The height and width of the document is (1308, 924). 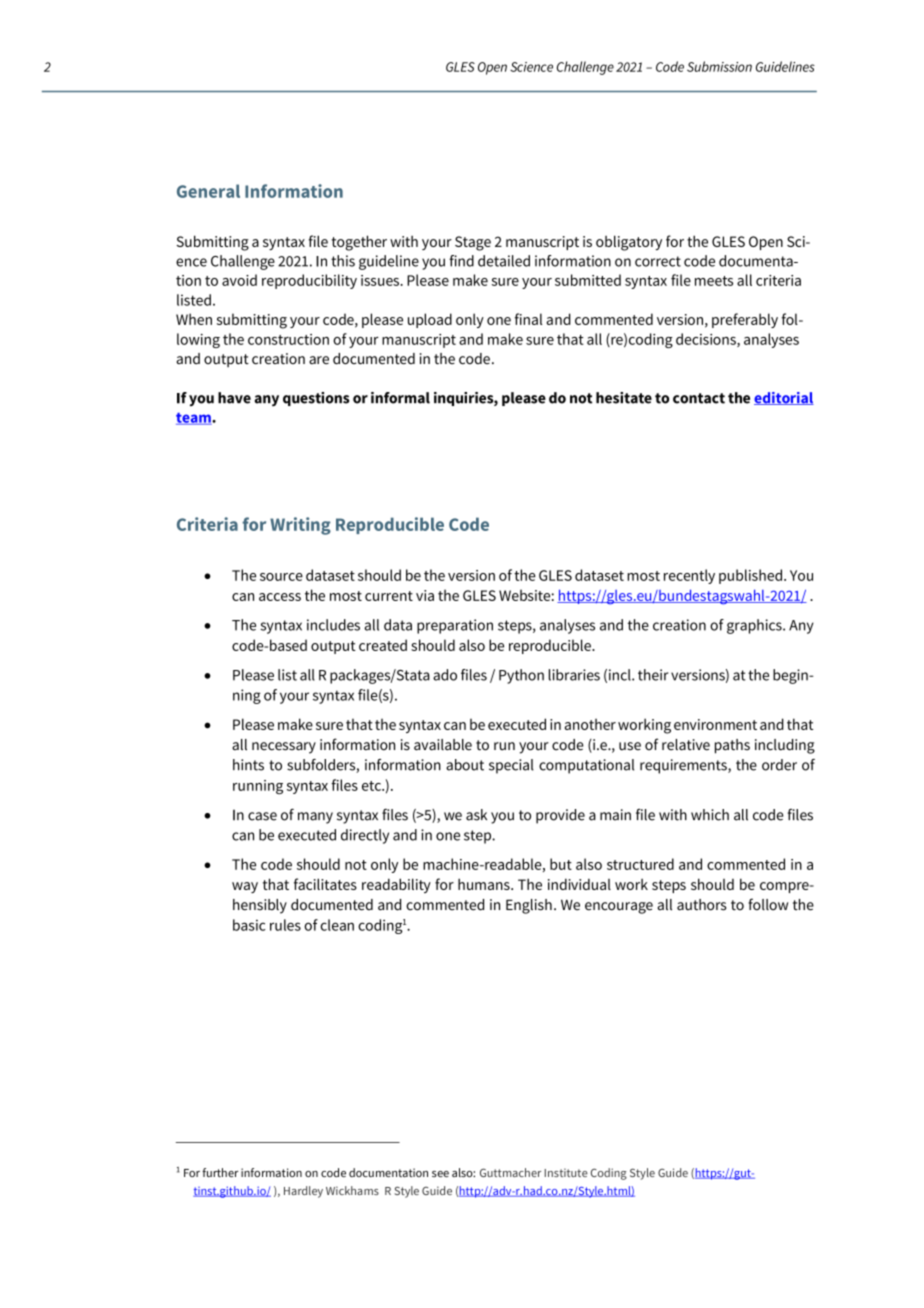 What do you see at coordinates (689, 576) in the document?
I see `recently` at bounding box center [689, 576].
